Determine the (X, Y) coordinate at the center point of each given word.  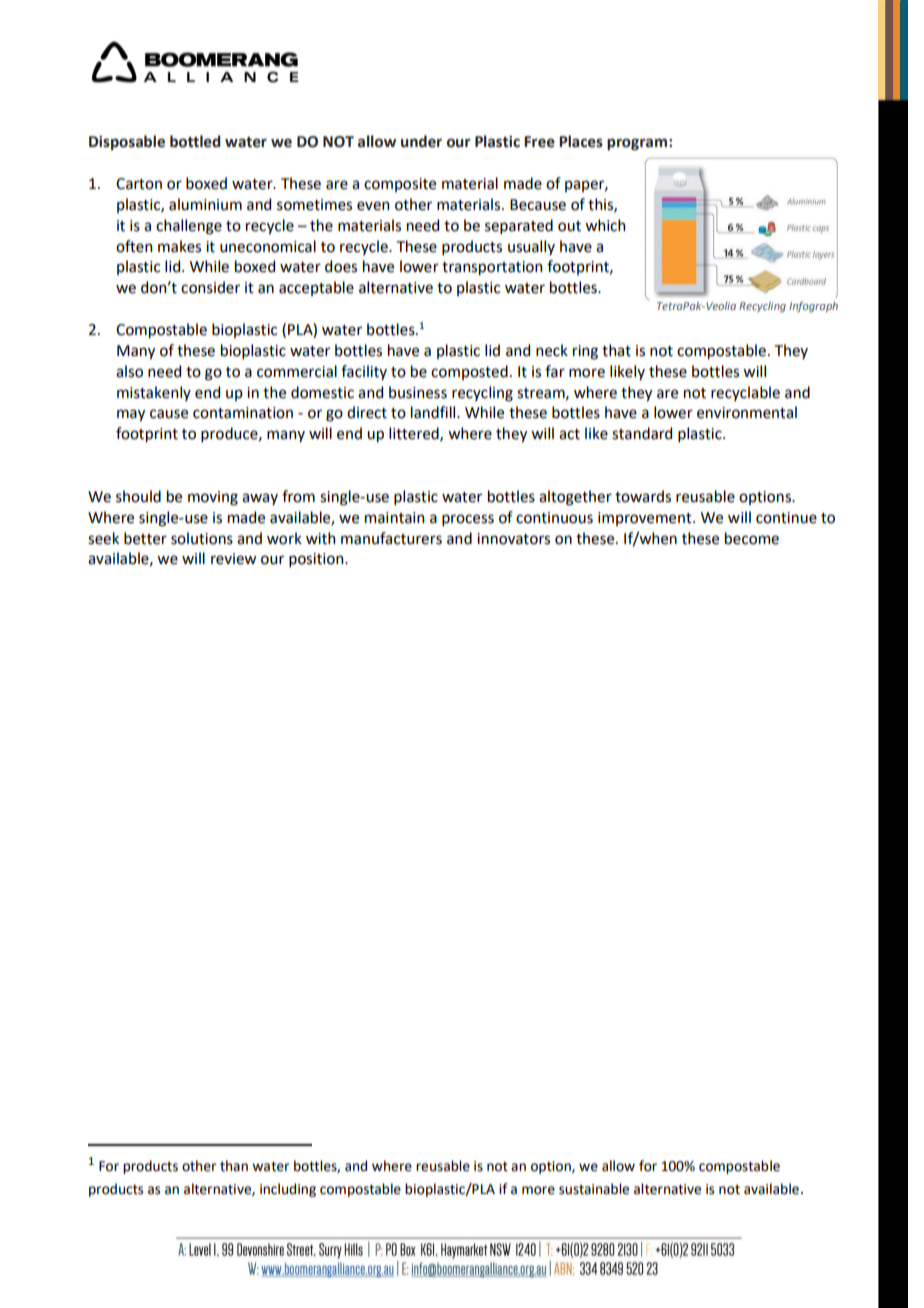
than (234, 1166)
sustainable (594, 1189)
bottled (195, 141)
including (288, 1190)
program (637, 144)
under (421, 141)
